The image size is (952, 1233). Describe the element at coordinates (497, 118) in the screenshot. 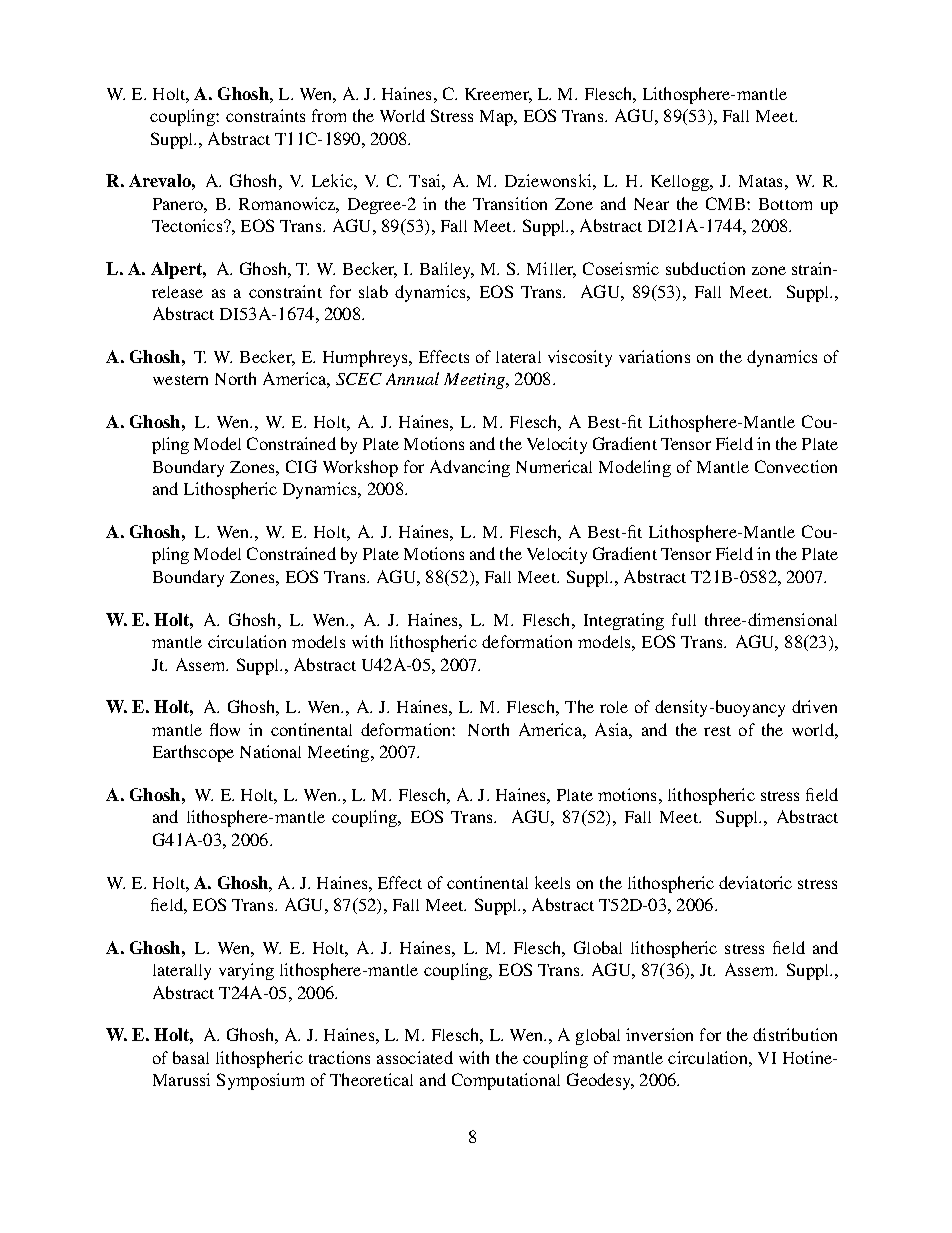

I see `Map` at that location.
